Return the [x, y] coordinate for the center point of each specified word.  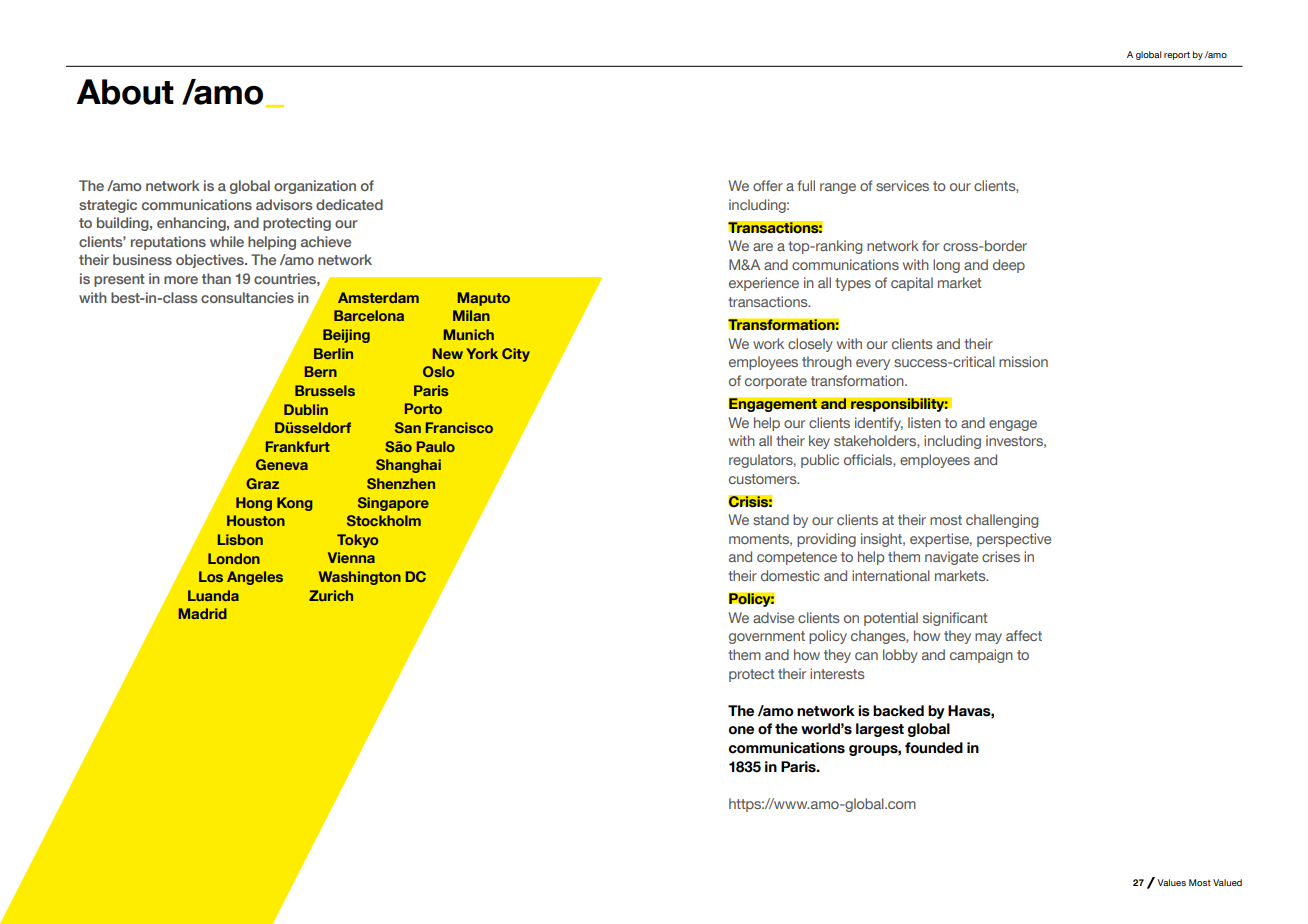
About [125, 92]
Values [1171, 882]
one [741, 730]
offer [768, 185]
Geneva [282, 464]
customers [764, 479]
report [1177, 56]
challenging [1002, 521]
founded [934, 748]
